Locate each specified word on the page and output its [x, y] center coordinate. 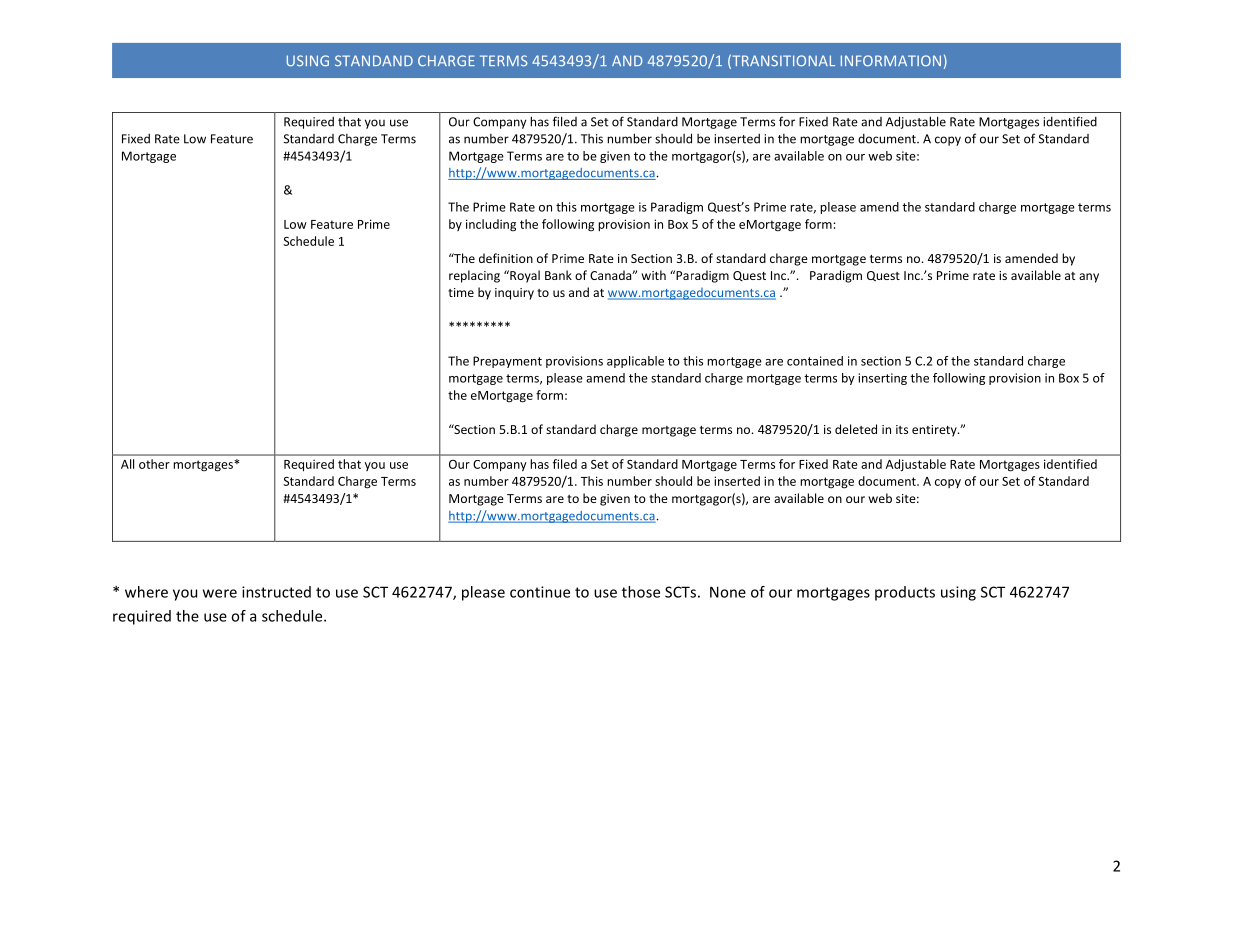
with [654, 275]
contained [815, 361]
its [902, 429]
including [491, 225]
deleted [856, 429]
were [220, 593]
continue [540, 592]
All [127, 464]
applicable [635, 362]
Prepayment [507, 362]
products [905, 593]
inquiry [514, 294]
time [461, 292]
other [154, 464]
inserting [882, 379]
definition [506, 258]
